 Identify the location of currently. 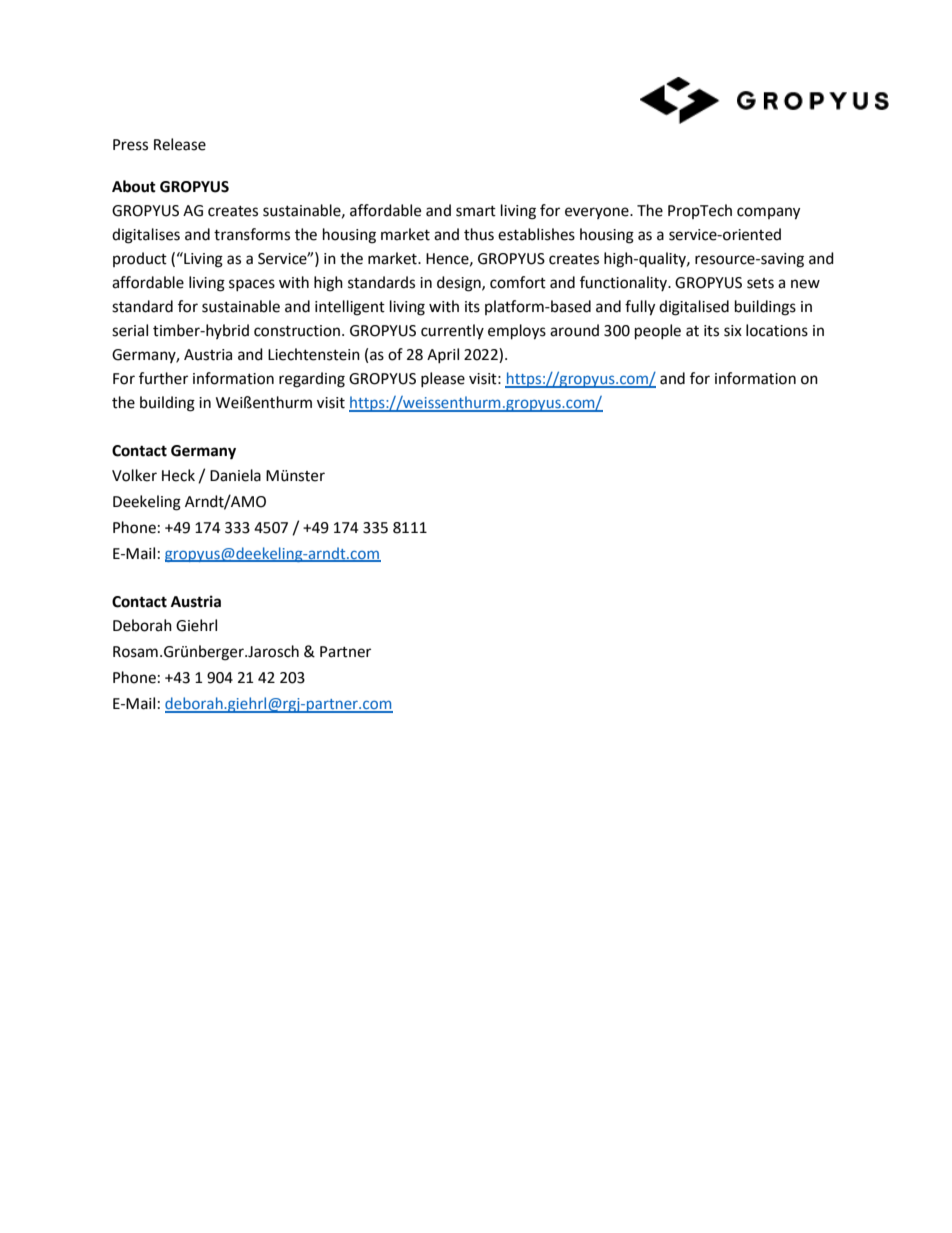
(452, 331).
